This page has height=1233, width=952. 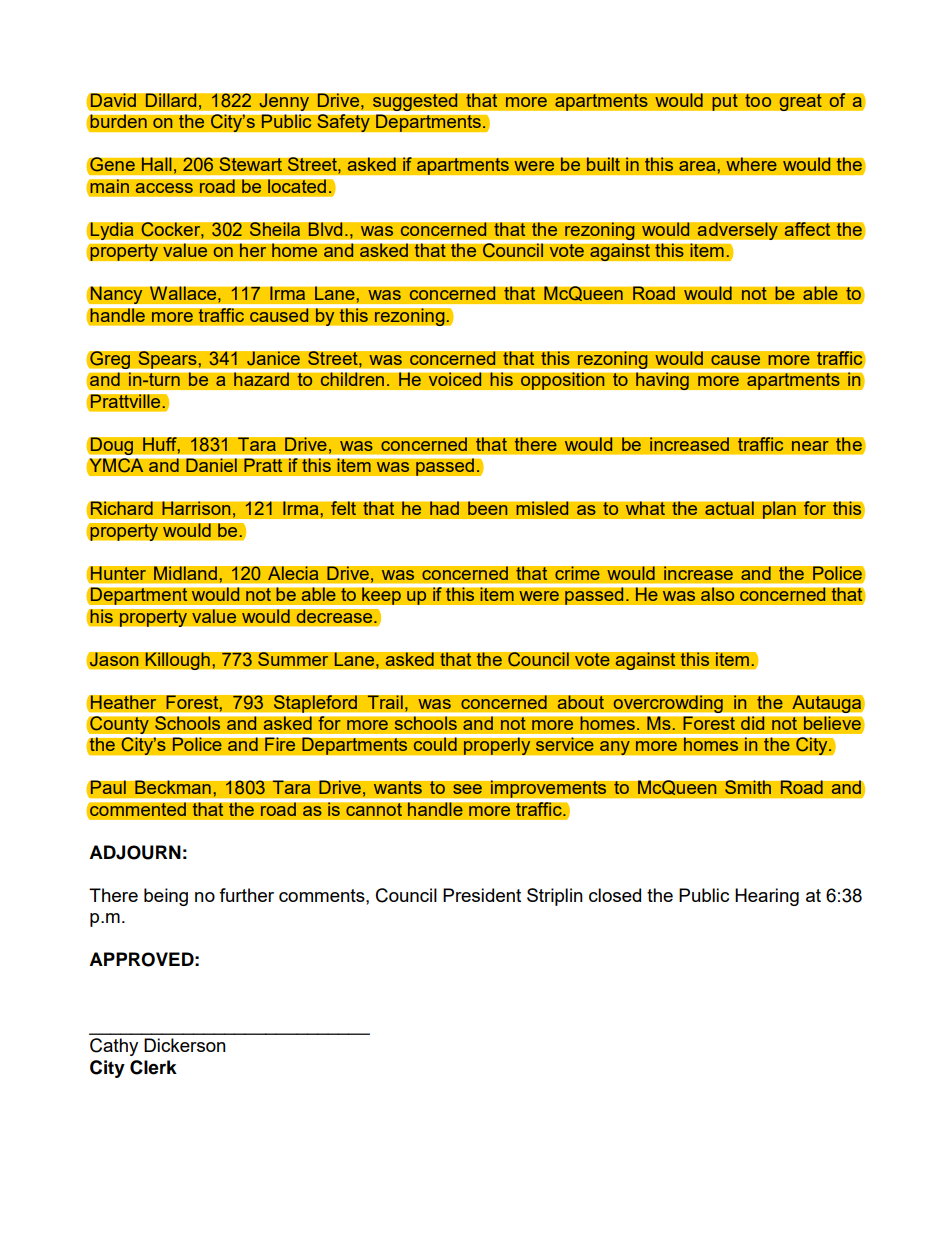 I want to click on near, so click(x=810, y=446).
